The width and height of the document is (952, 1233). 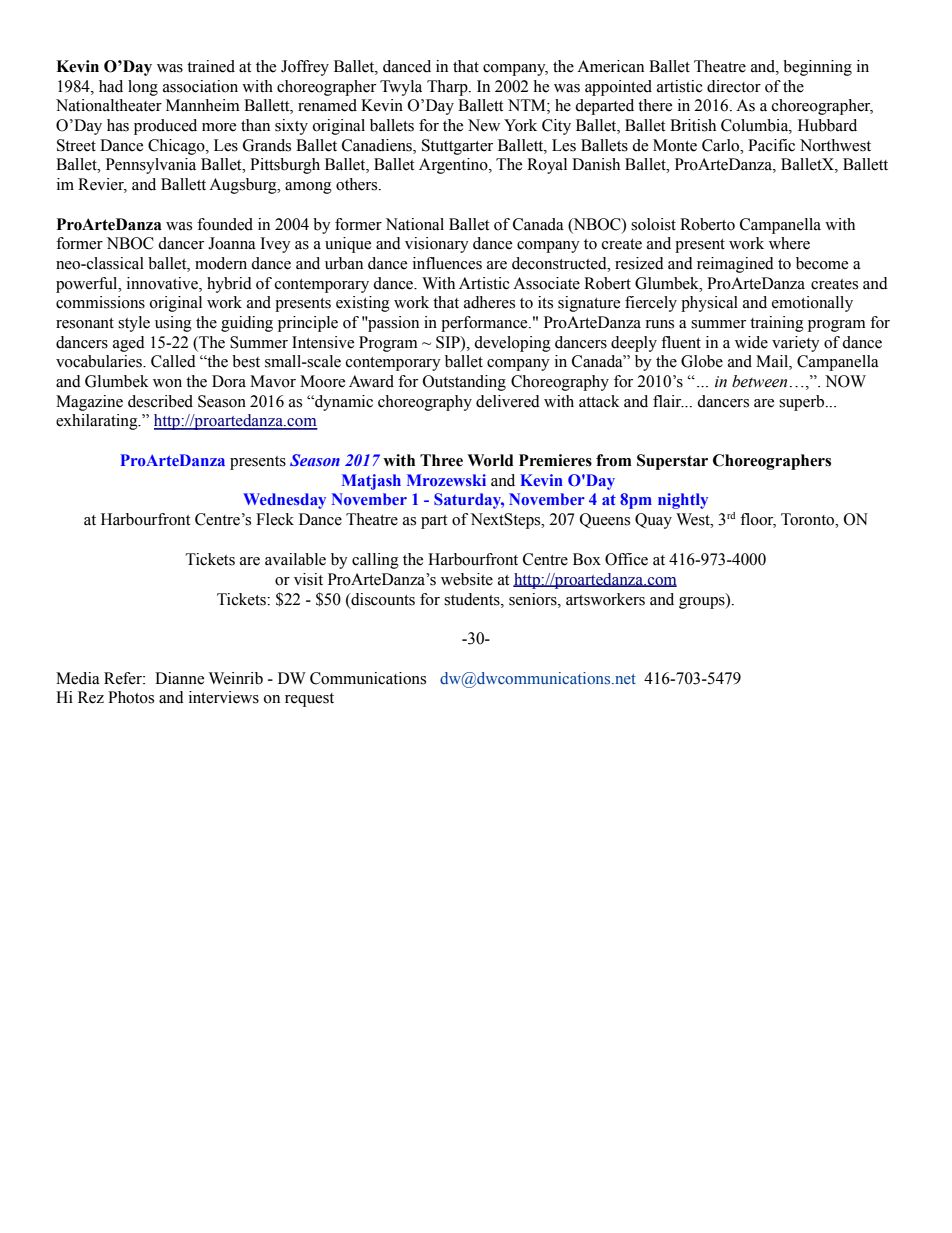 I want to click on won, so click(x=167, y=383).
